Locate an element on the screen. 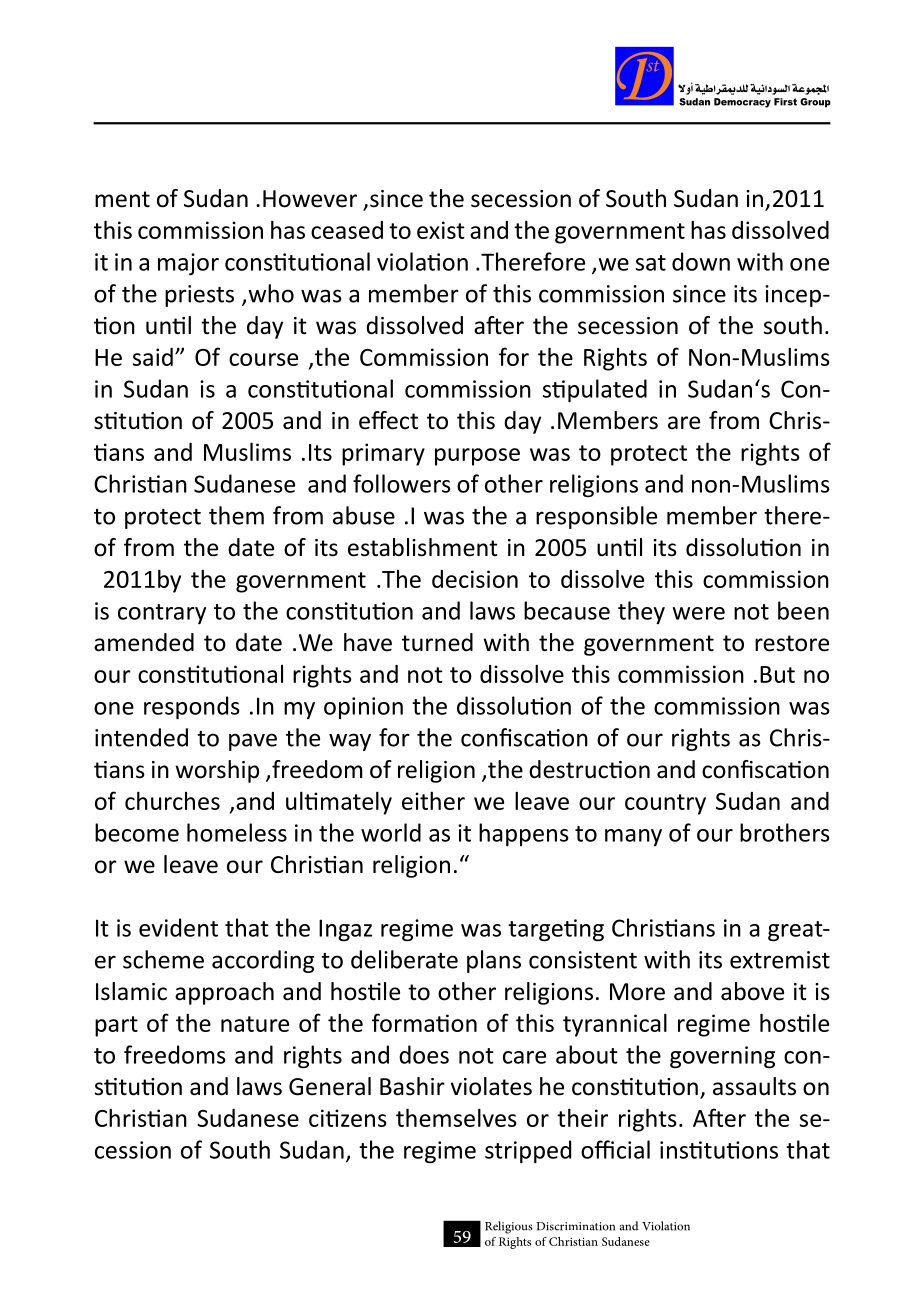  opinion is located at coordinates (363, 708).
